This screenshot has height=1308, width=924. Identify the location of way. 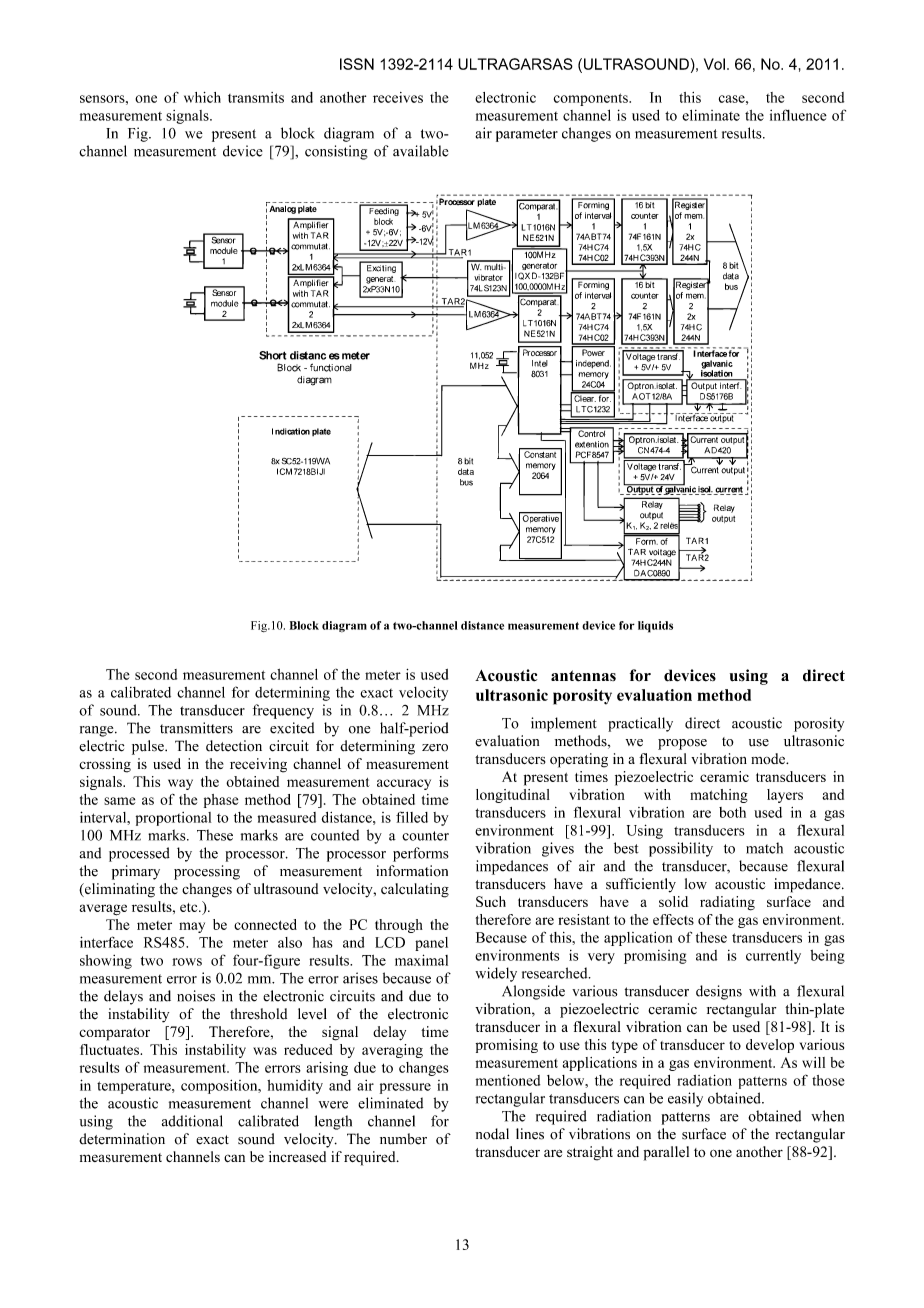
(180, 784).
